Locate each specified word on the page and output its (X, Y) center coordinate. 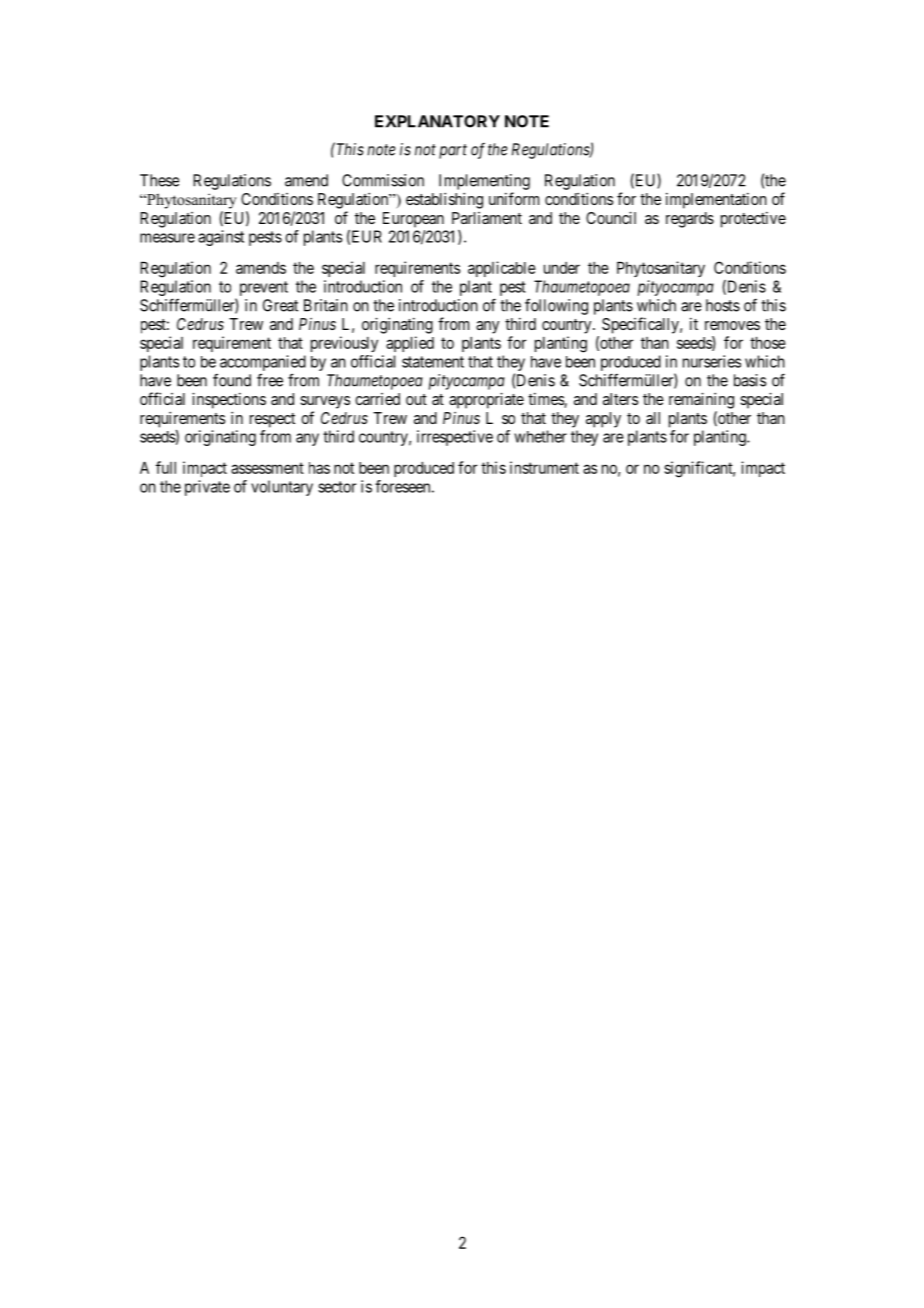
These (159, 180)
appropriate (486, 400)
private (207, 488)
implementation (716, 201)
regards (690, 220)
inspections (229, 400)
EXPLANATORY (437, 121)
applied (410, 344)
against (221, 238)
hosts (723, 305)
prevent (264, 288)
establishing (444, 200)
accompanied (263, 364)
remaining (701, 400)
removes (732, 325)
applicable (502, 269)
